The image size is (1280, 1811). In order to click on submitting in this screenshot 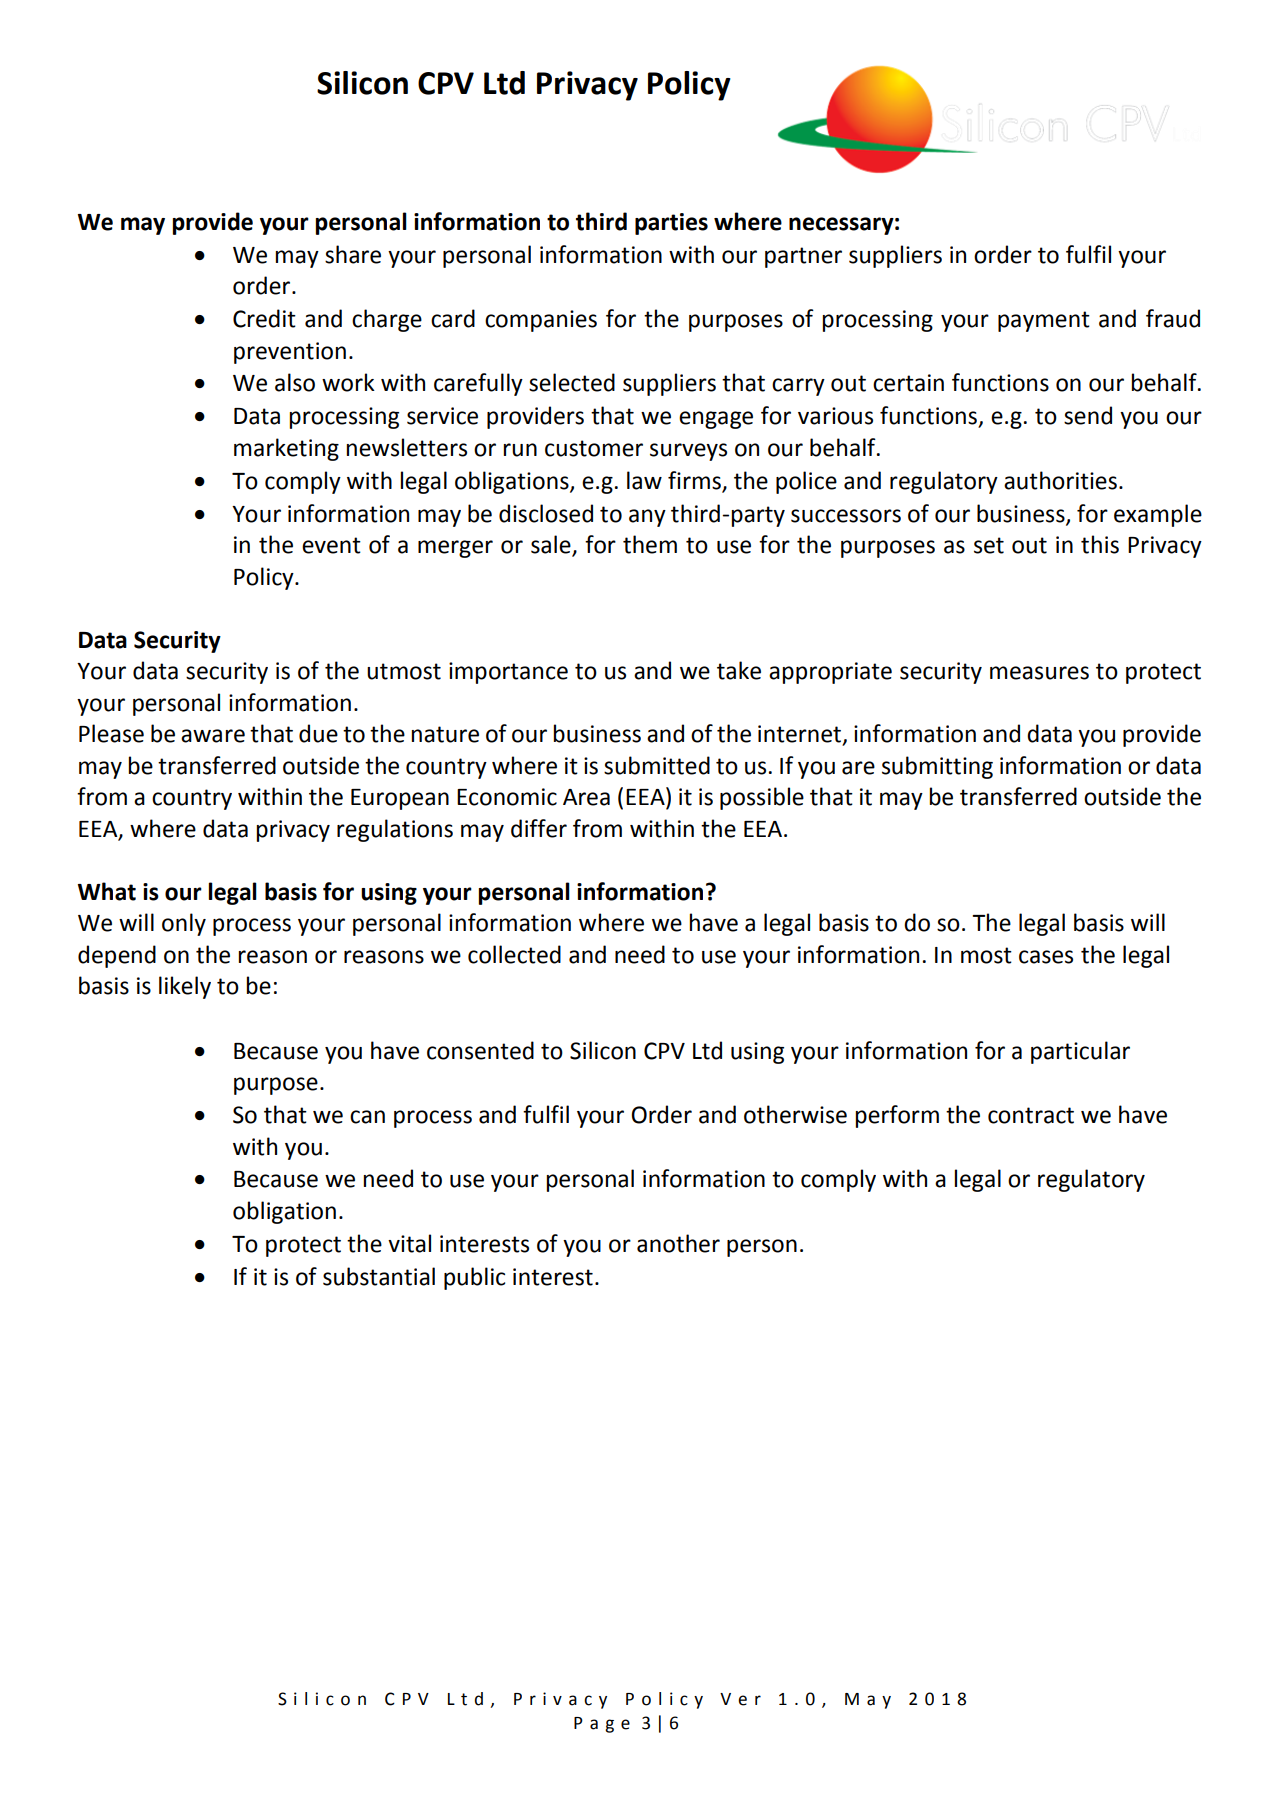, I will do `click(937, 767)`.
